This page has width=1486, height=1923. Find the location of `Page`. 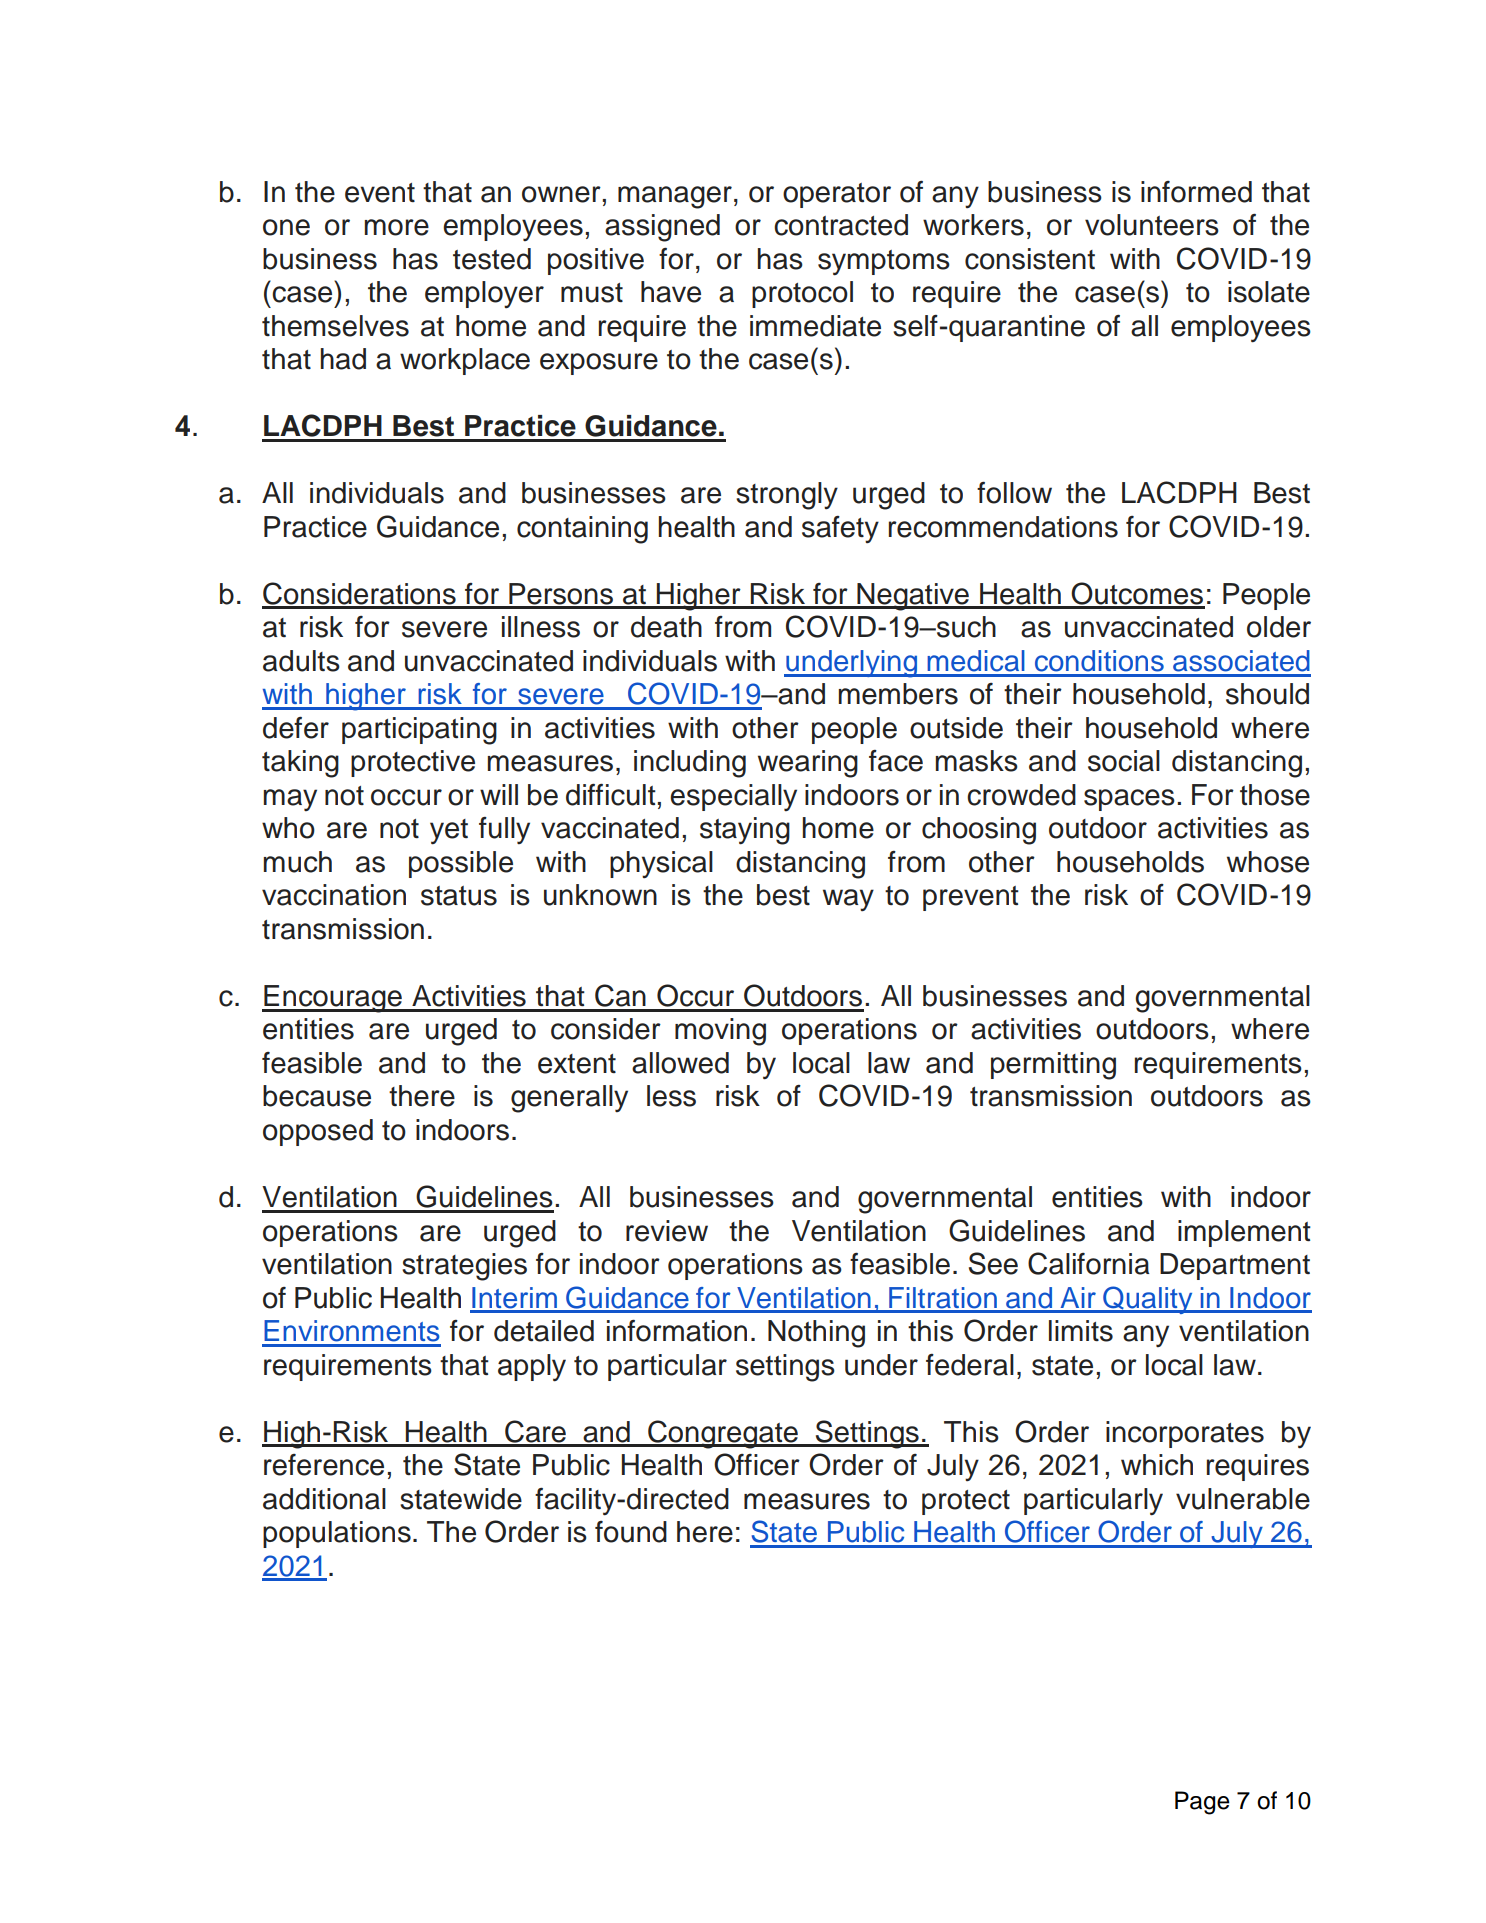

Page is located at coordinates (1202, 1803).
